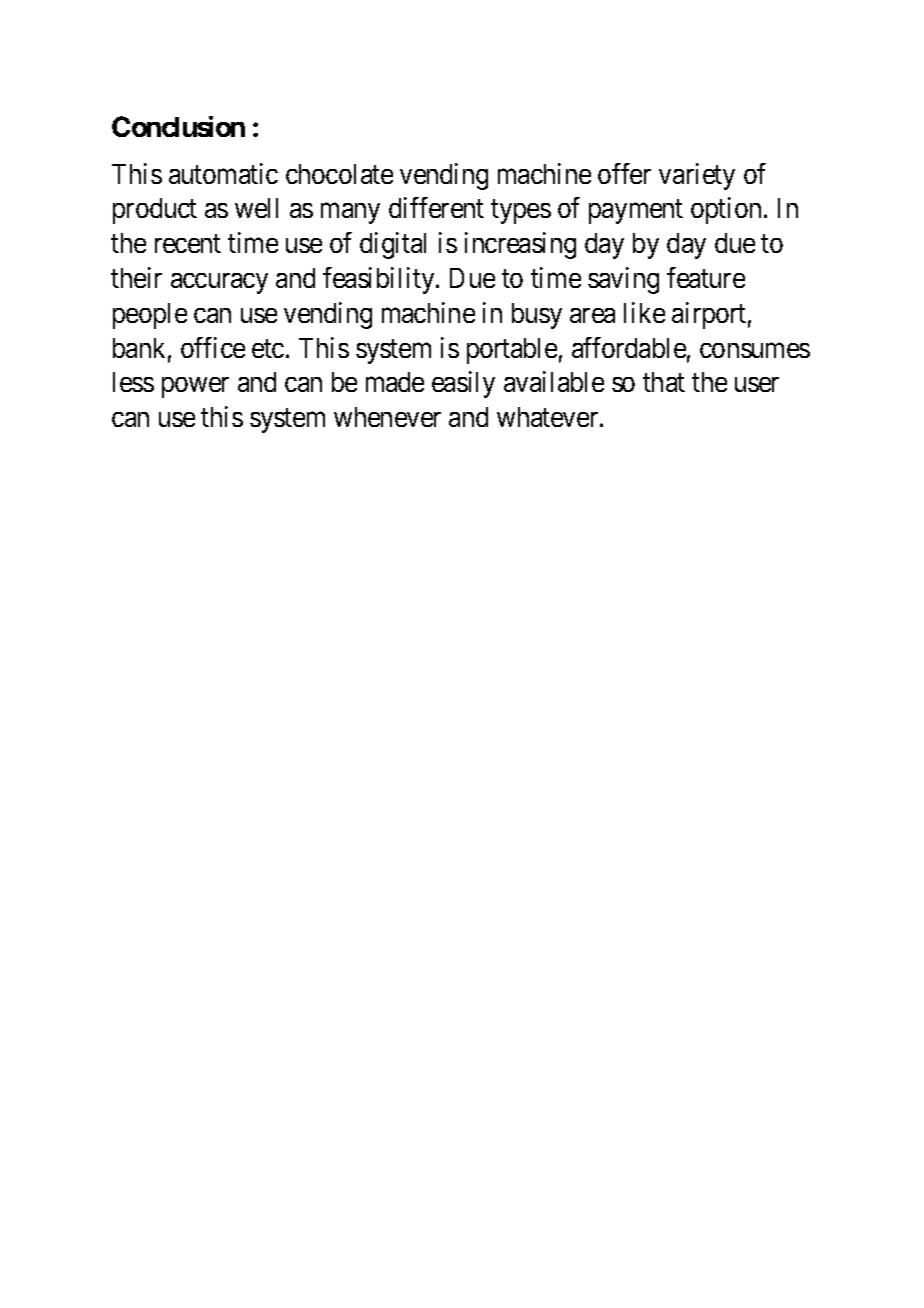  Describe the element at coordinates (636, 212) in the screenshot. I see `payment` at that location.
